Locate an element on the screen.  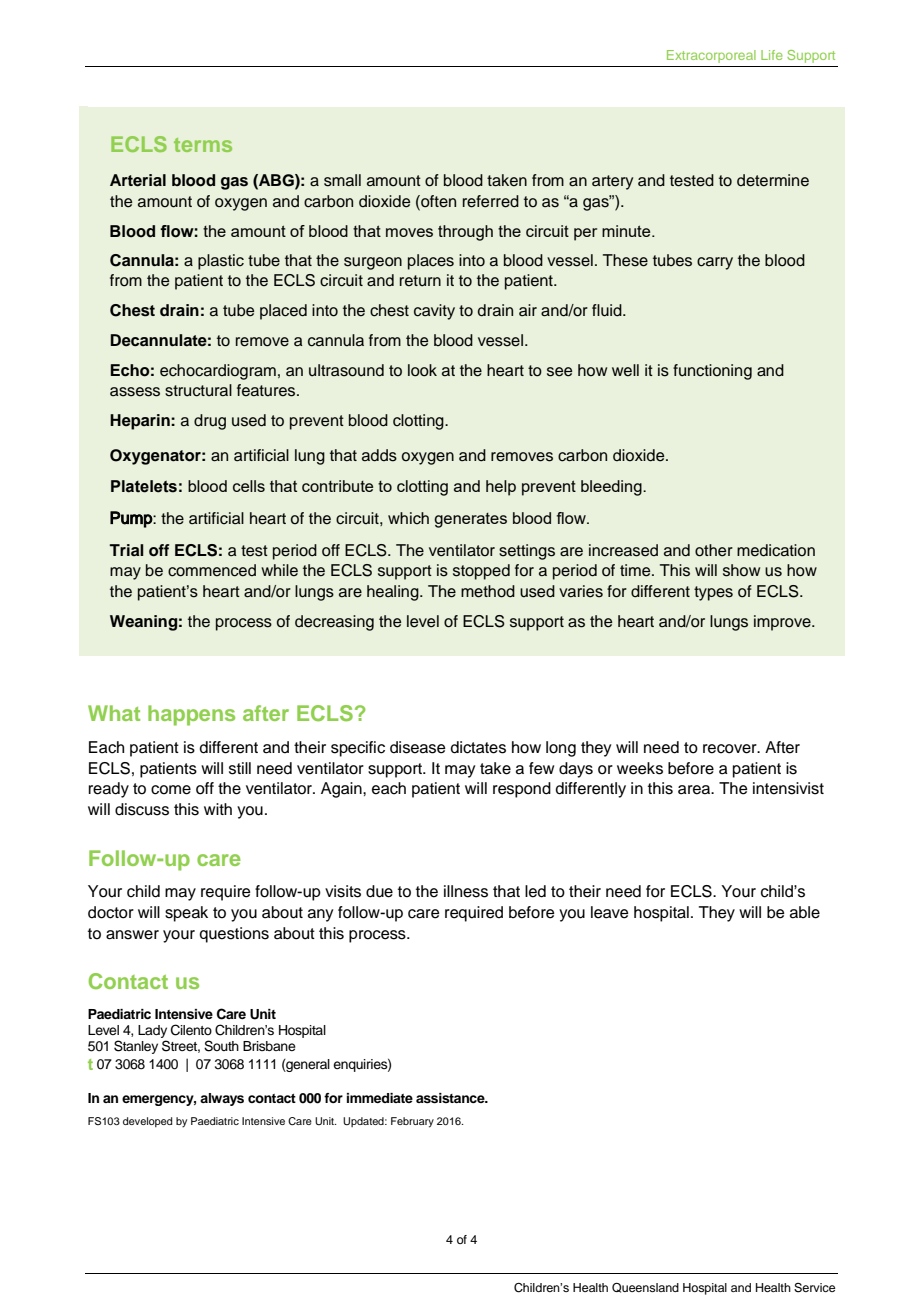
Queensland is located at coordinates (645, 1288).
